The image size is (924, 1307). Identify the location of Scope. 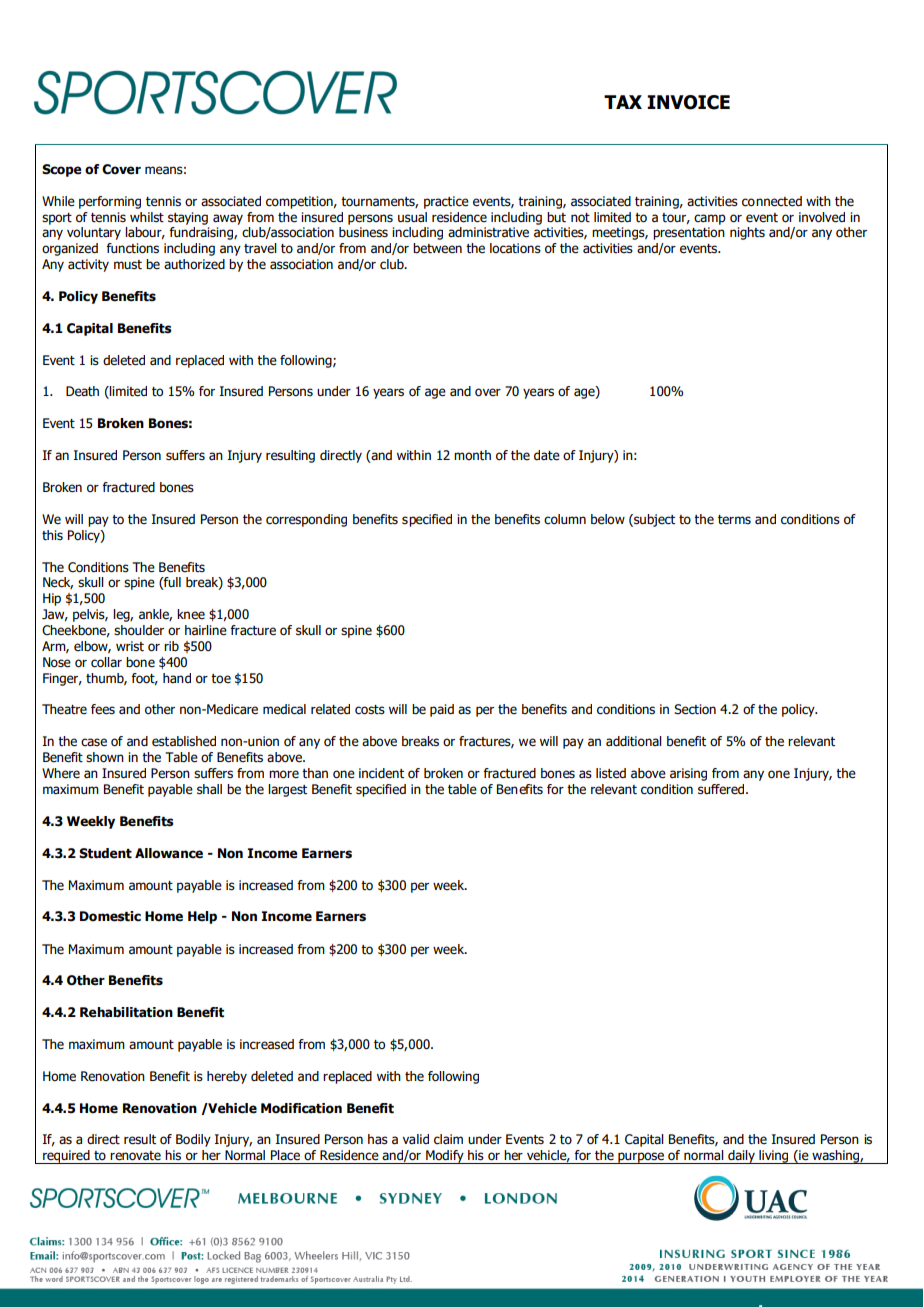
(62, 170).
